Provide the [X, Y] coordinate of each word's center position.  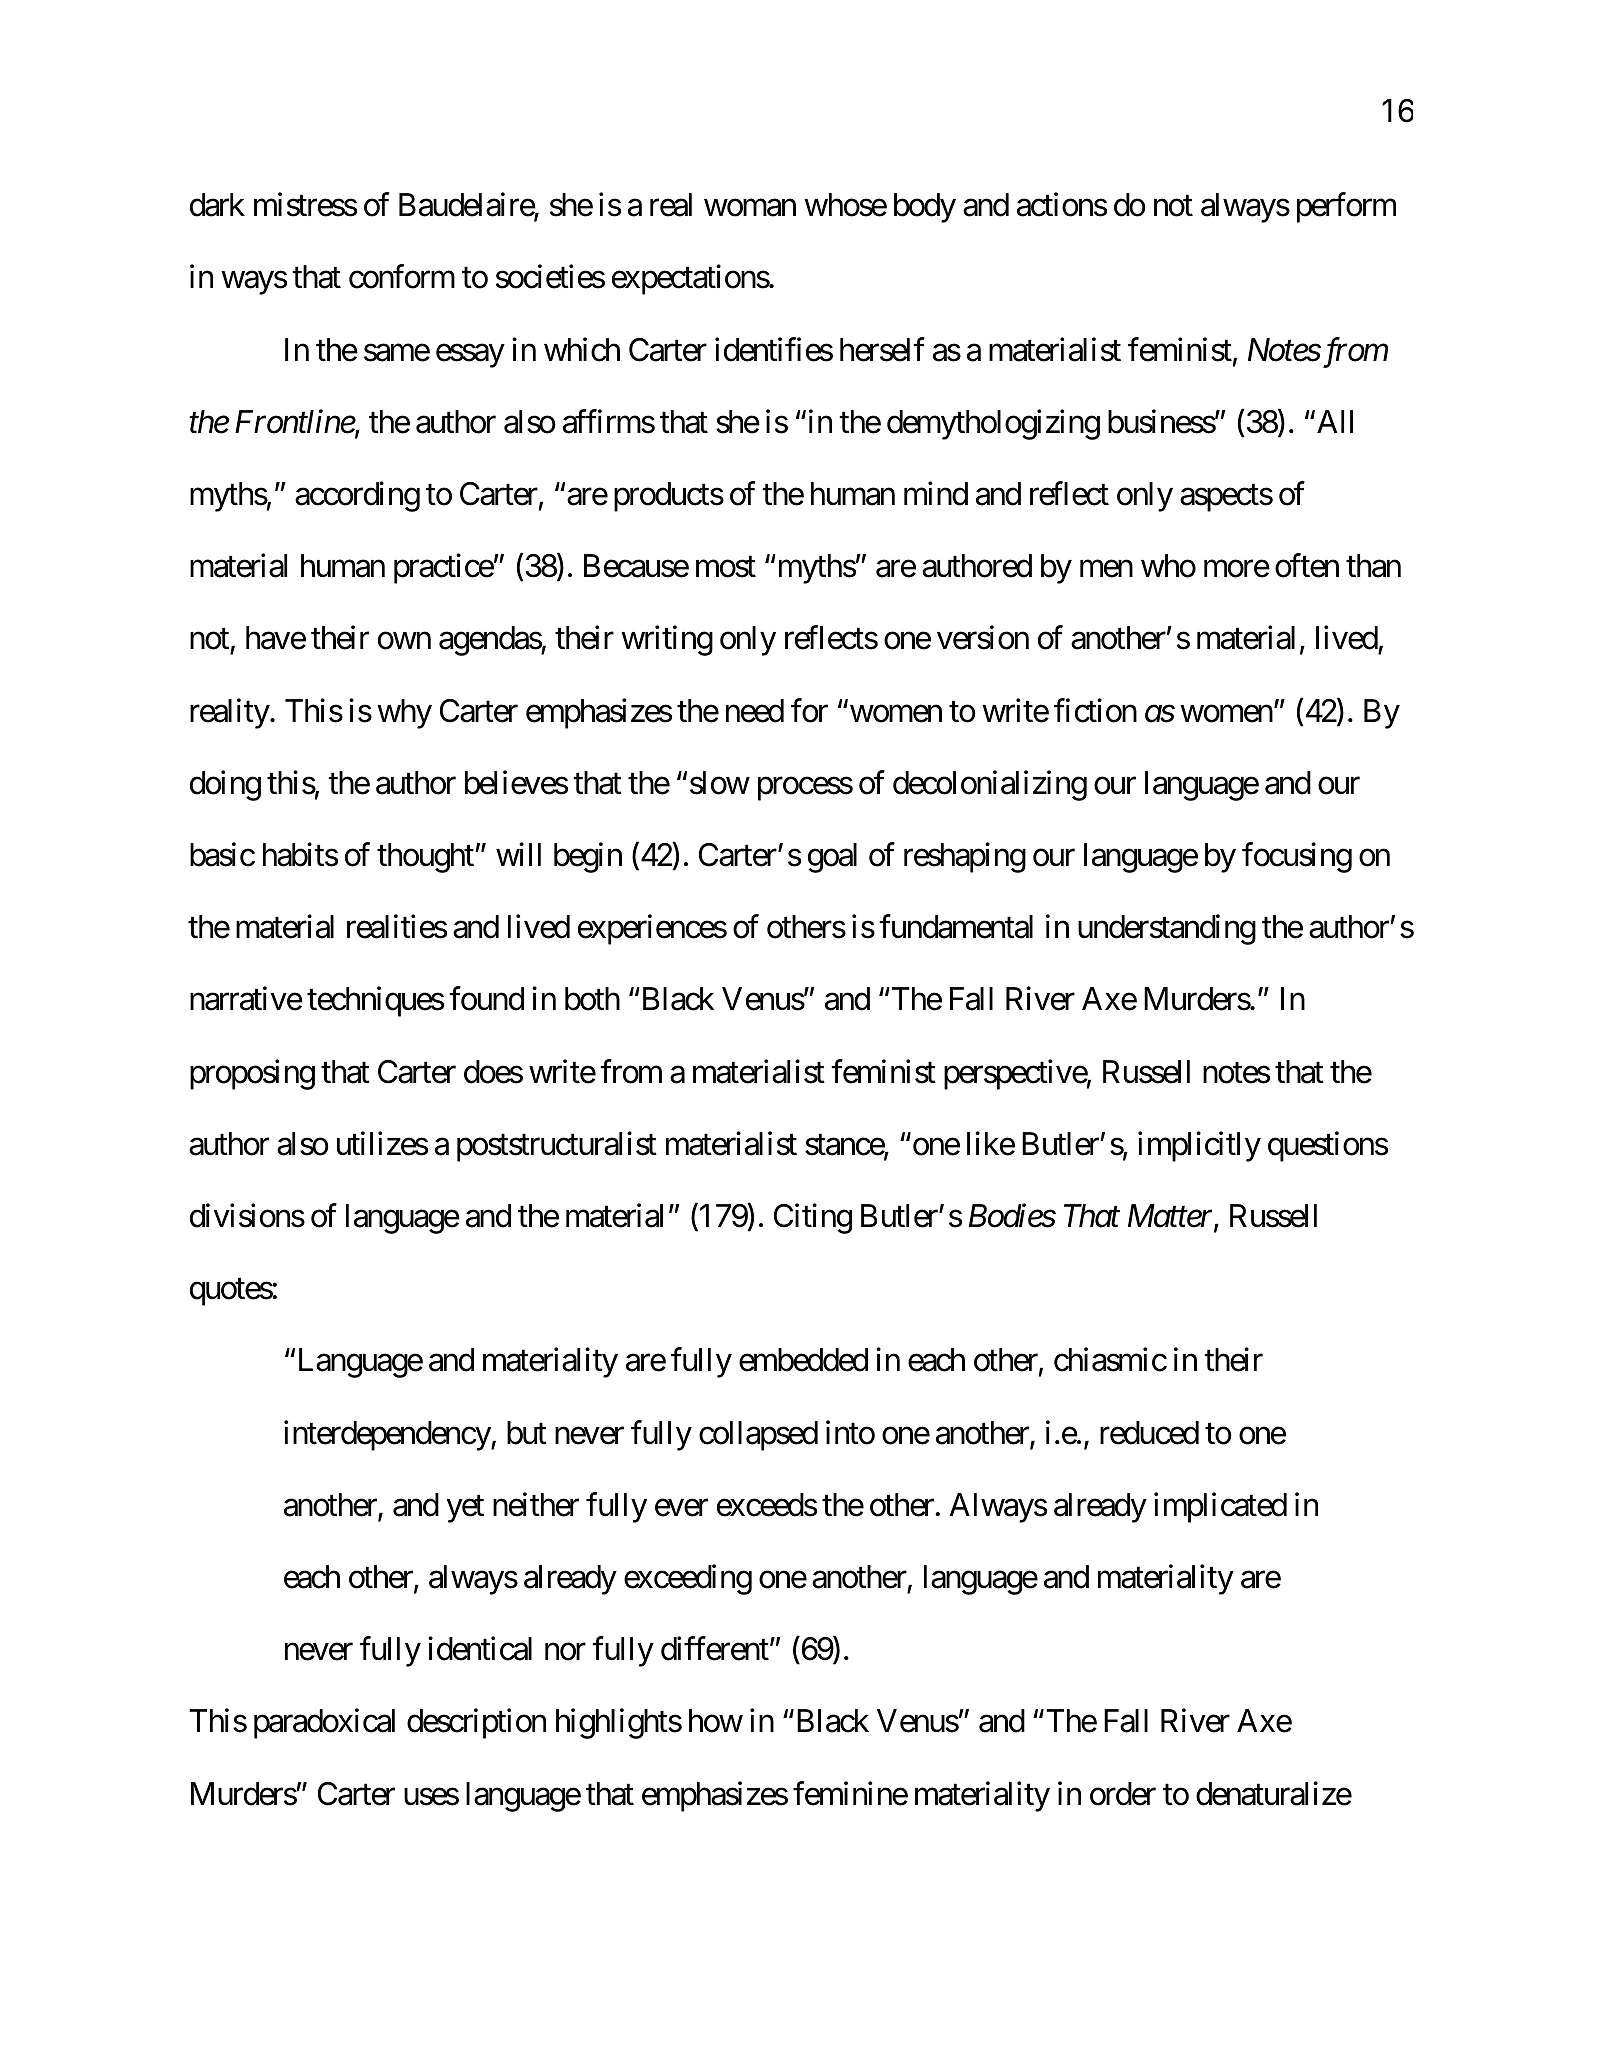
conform [402, 277]
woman [750, 208]
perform [1346, 208]
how [716, 1721]
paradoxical [324, 1724]
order [1123, 1794]
